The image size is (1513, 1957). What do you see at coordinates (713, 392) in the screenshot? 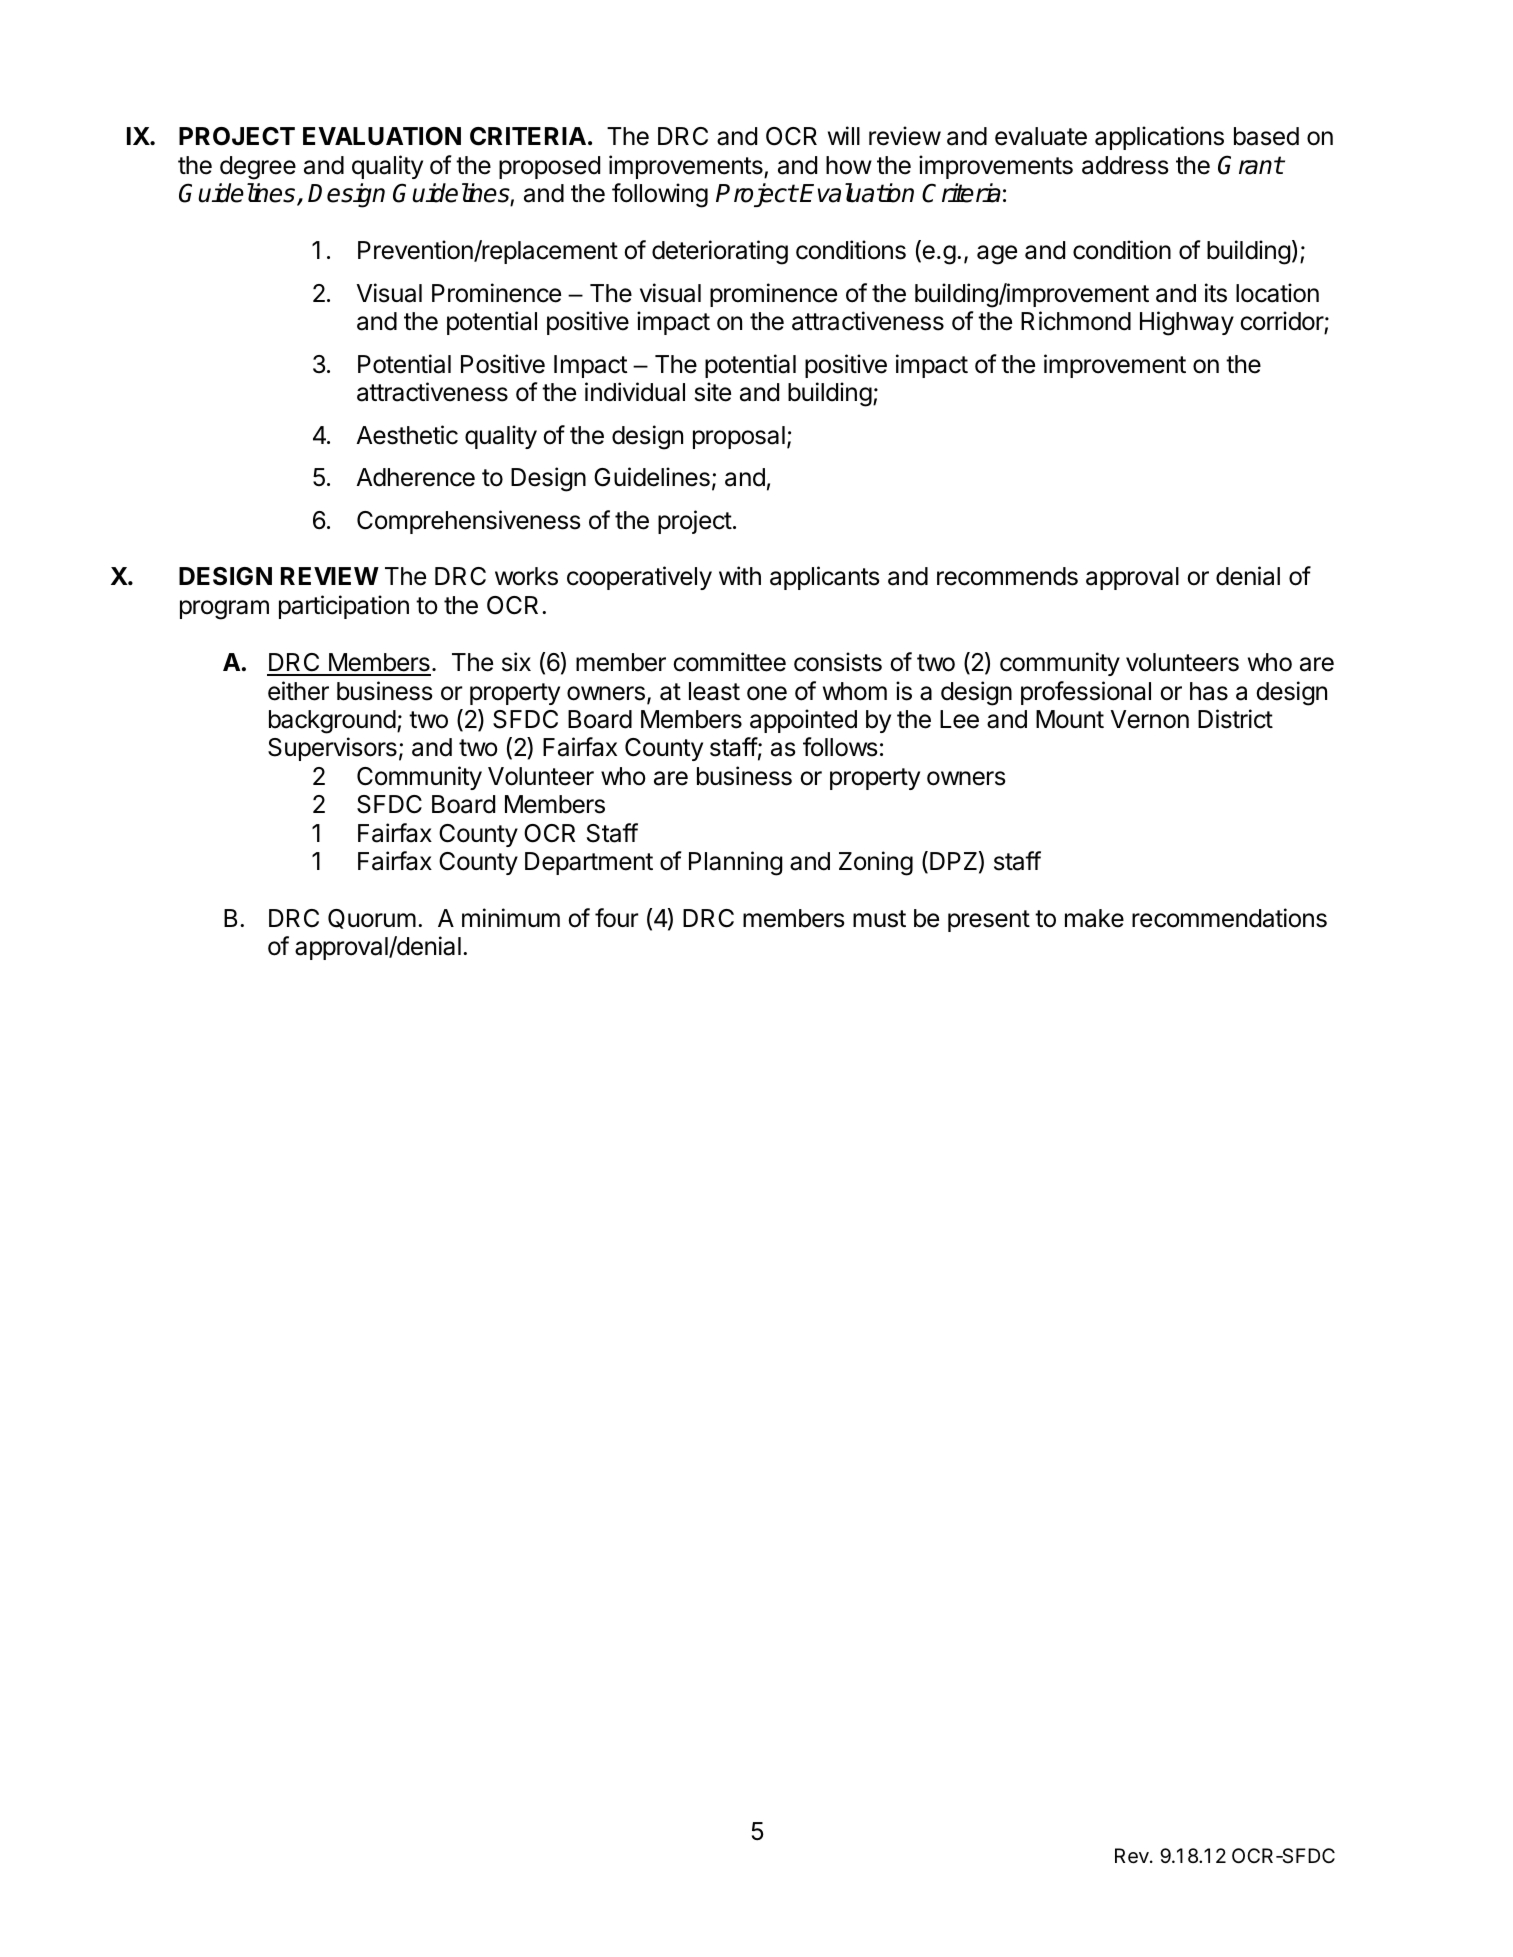
I see `site` at bounding box center [713, 392].
